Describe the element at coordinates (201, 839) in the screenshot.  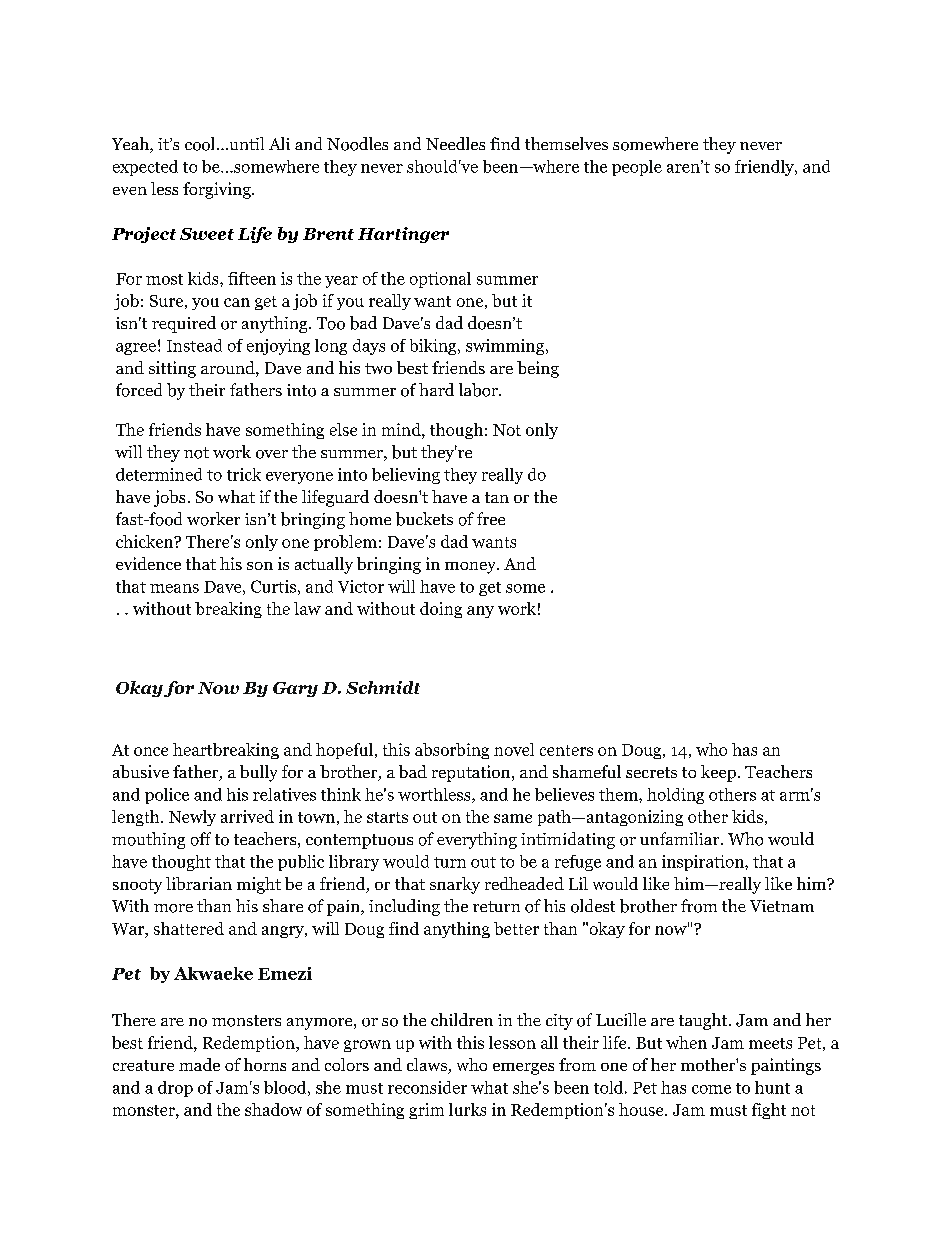
I see `off` at that location.
